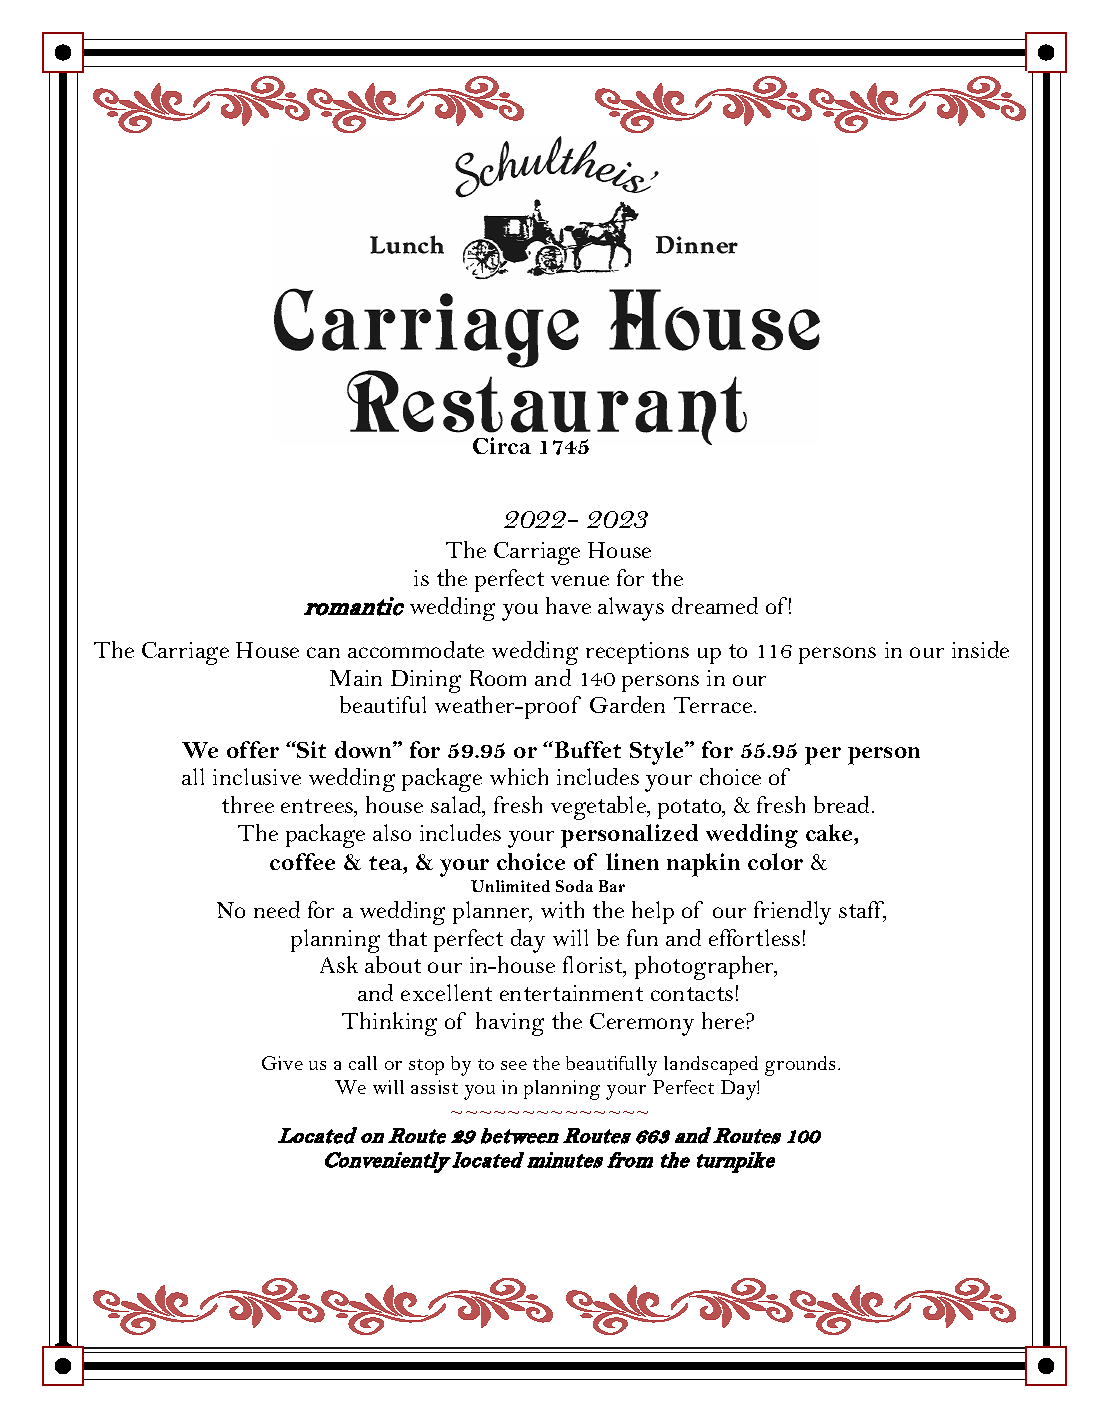 Image resolution: width=1093 pixels, height=1415 pixels. What do you see at coordinates (502, 445) in the image?
I see `Circa` at bounding box center [502, 445].
